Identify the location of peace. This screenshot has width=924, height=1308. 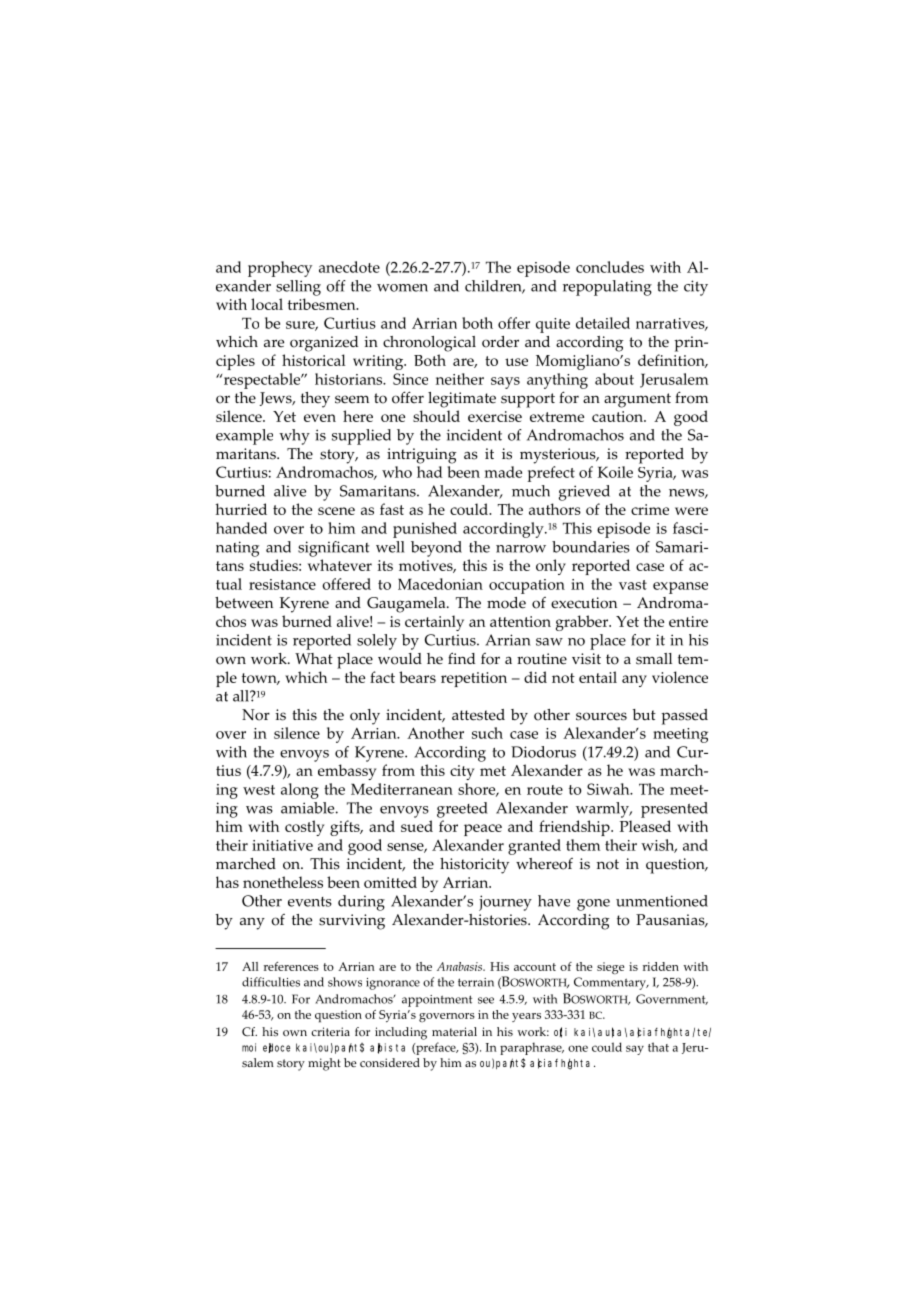
(483, 830).
